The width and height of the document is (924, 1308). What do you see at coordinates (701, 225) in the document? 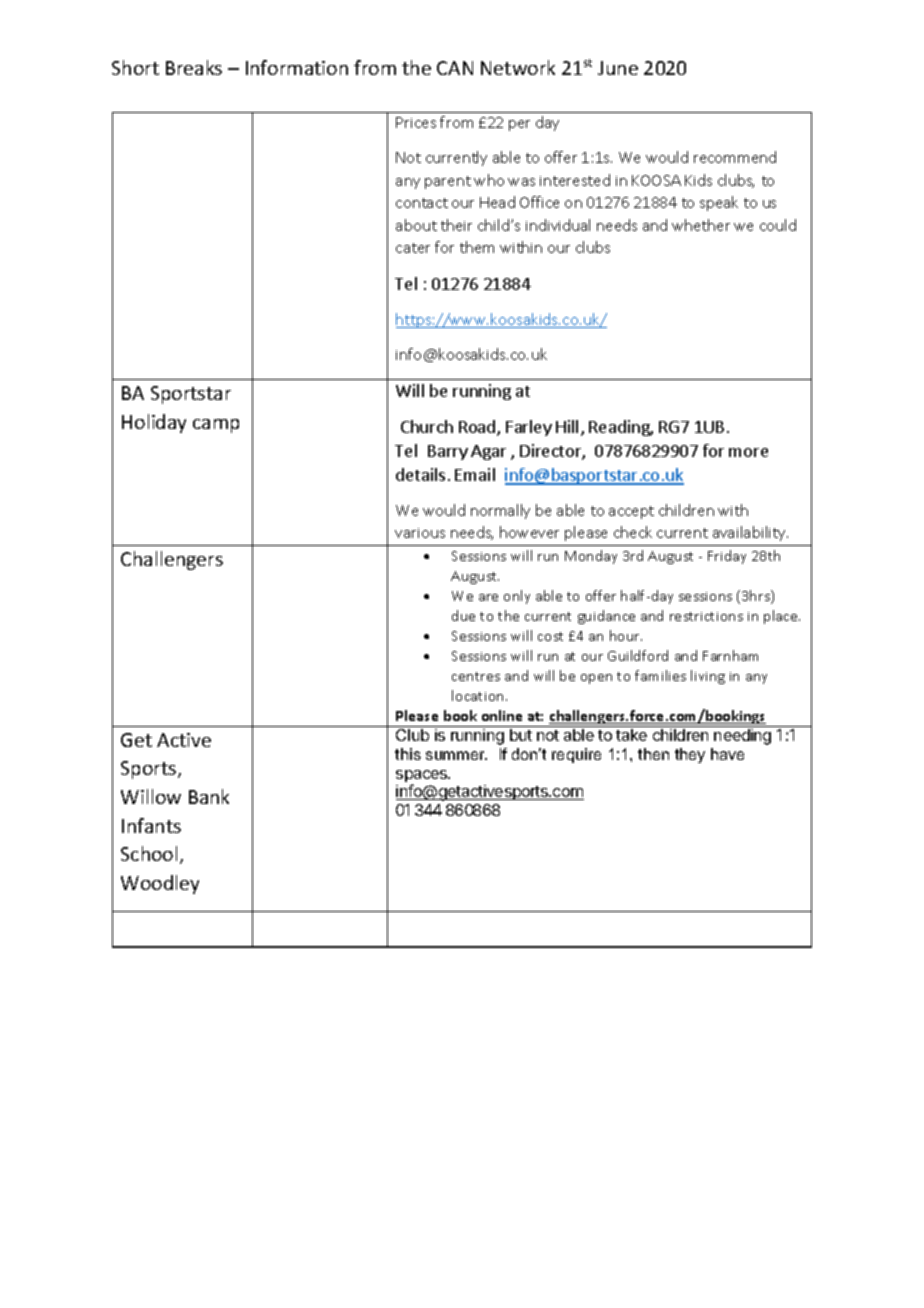
I see `whether` at bounding box center [701, 225].
